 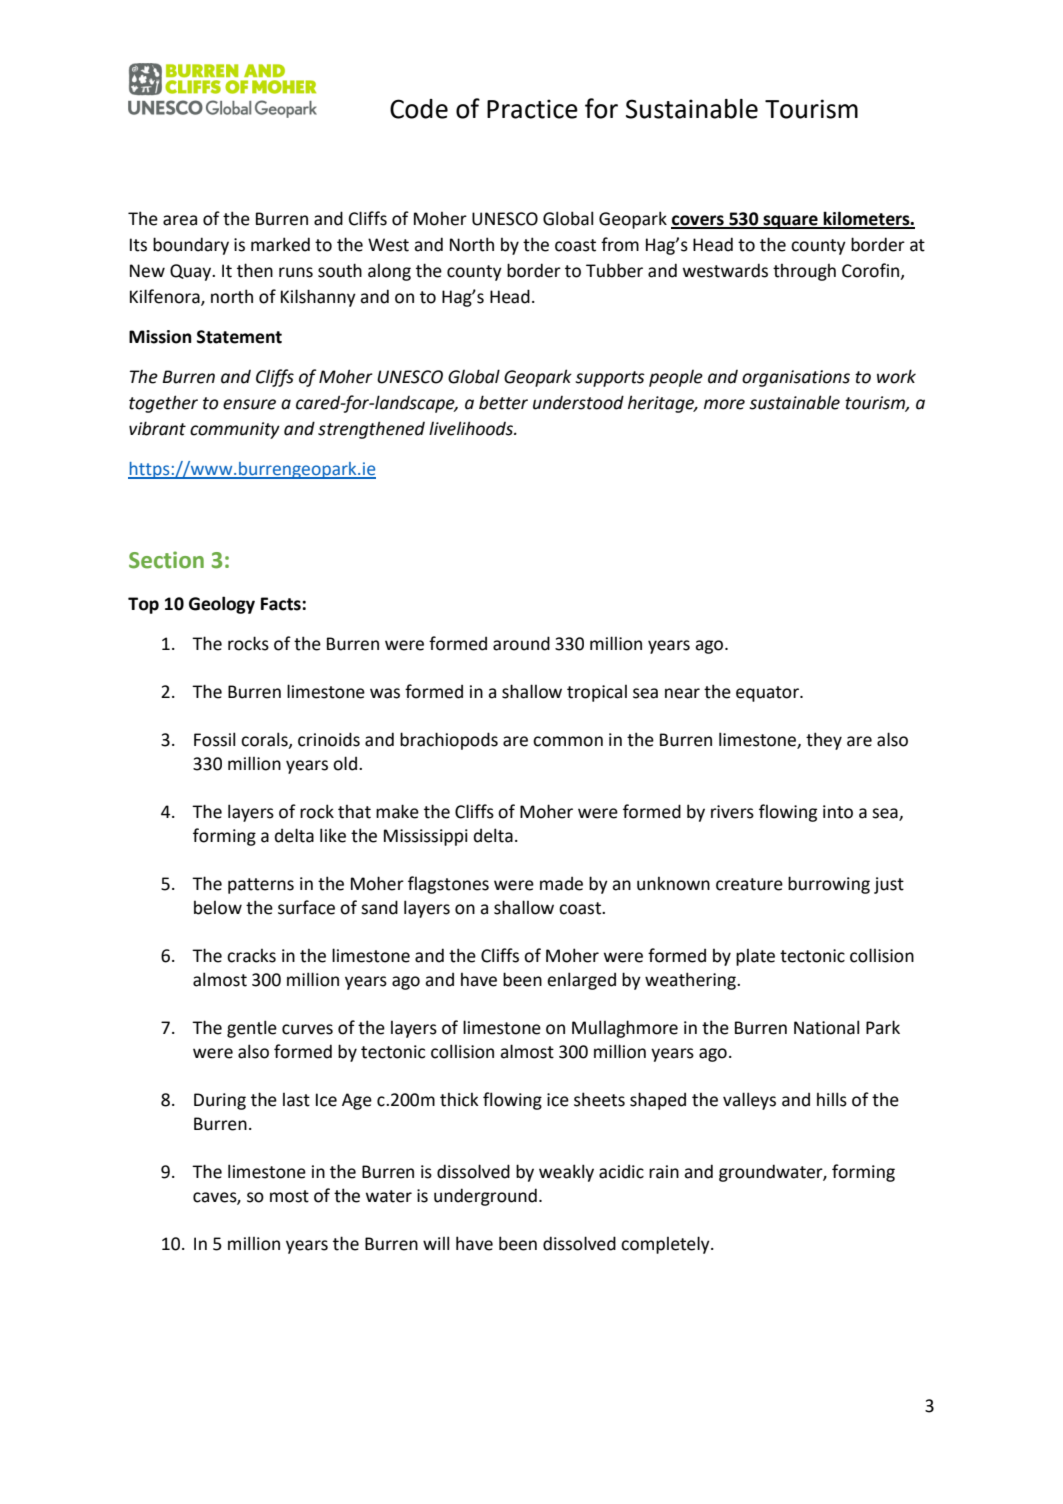 I want to click on Practice, so click(x=532, y=109).
